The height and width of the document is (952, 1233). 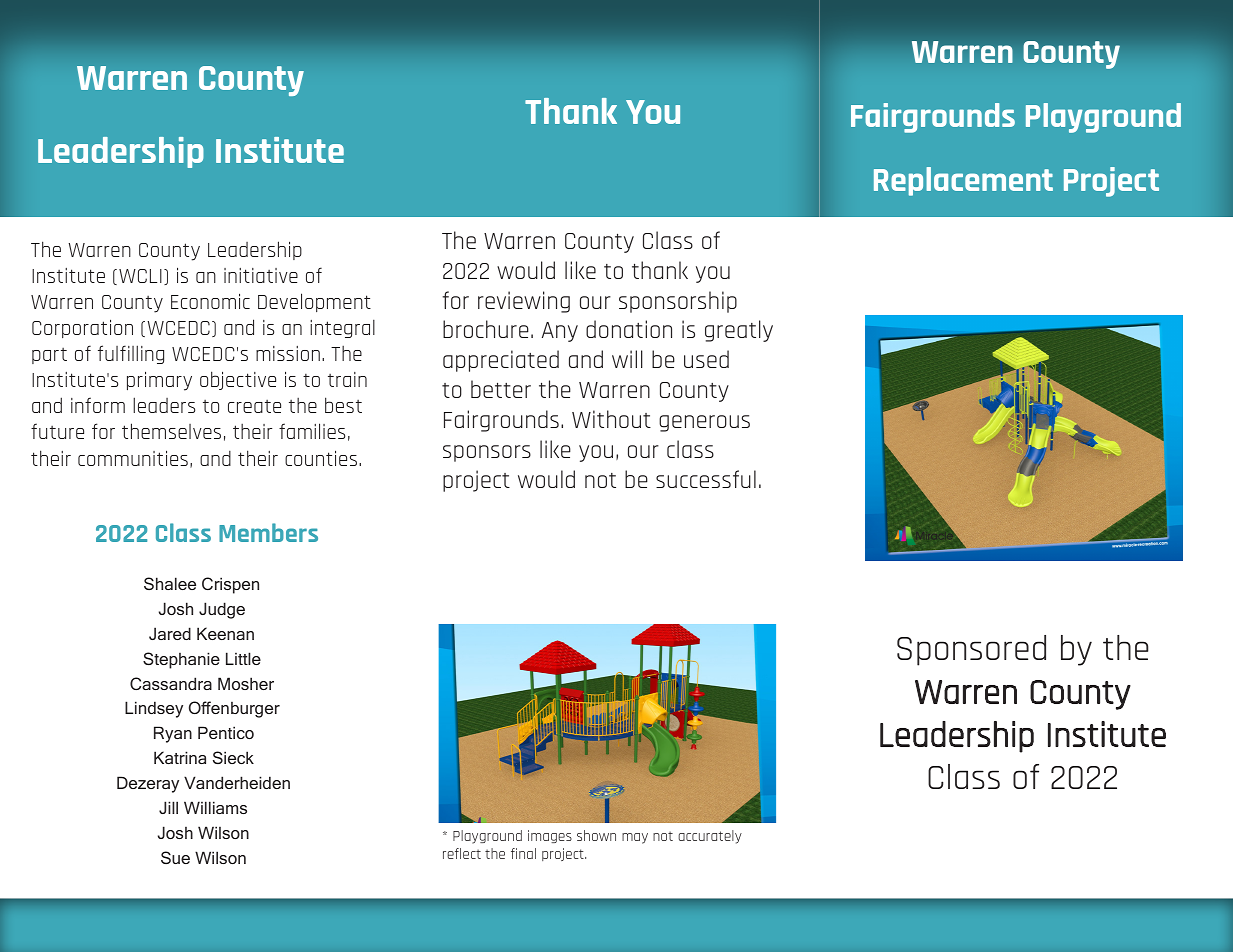 What do you see at coordinates (524, 302) in the document?
I see `reviewing` at bounding box center [524, 302].
